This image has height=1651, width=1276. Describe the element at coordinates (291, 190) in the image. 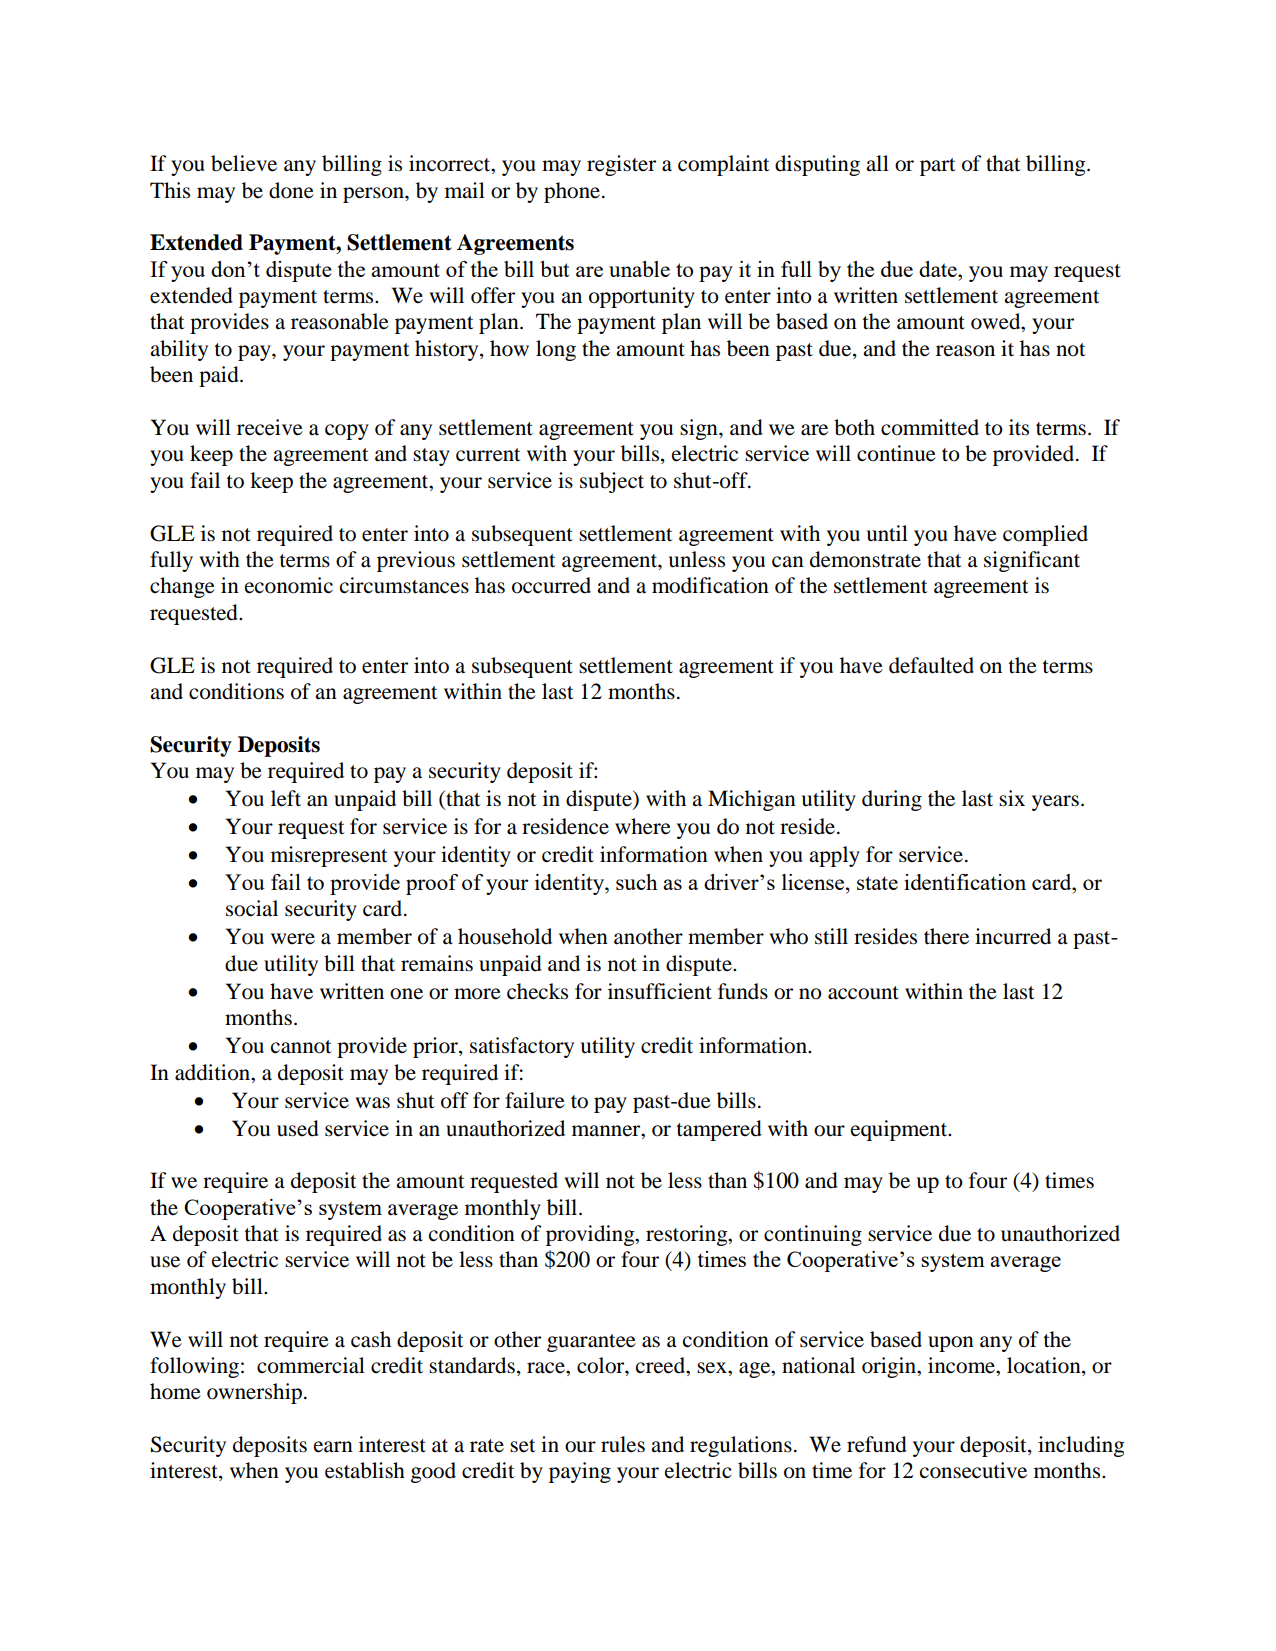

I see `done` at that location.
